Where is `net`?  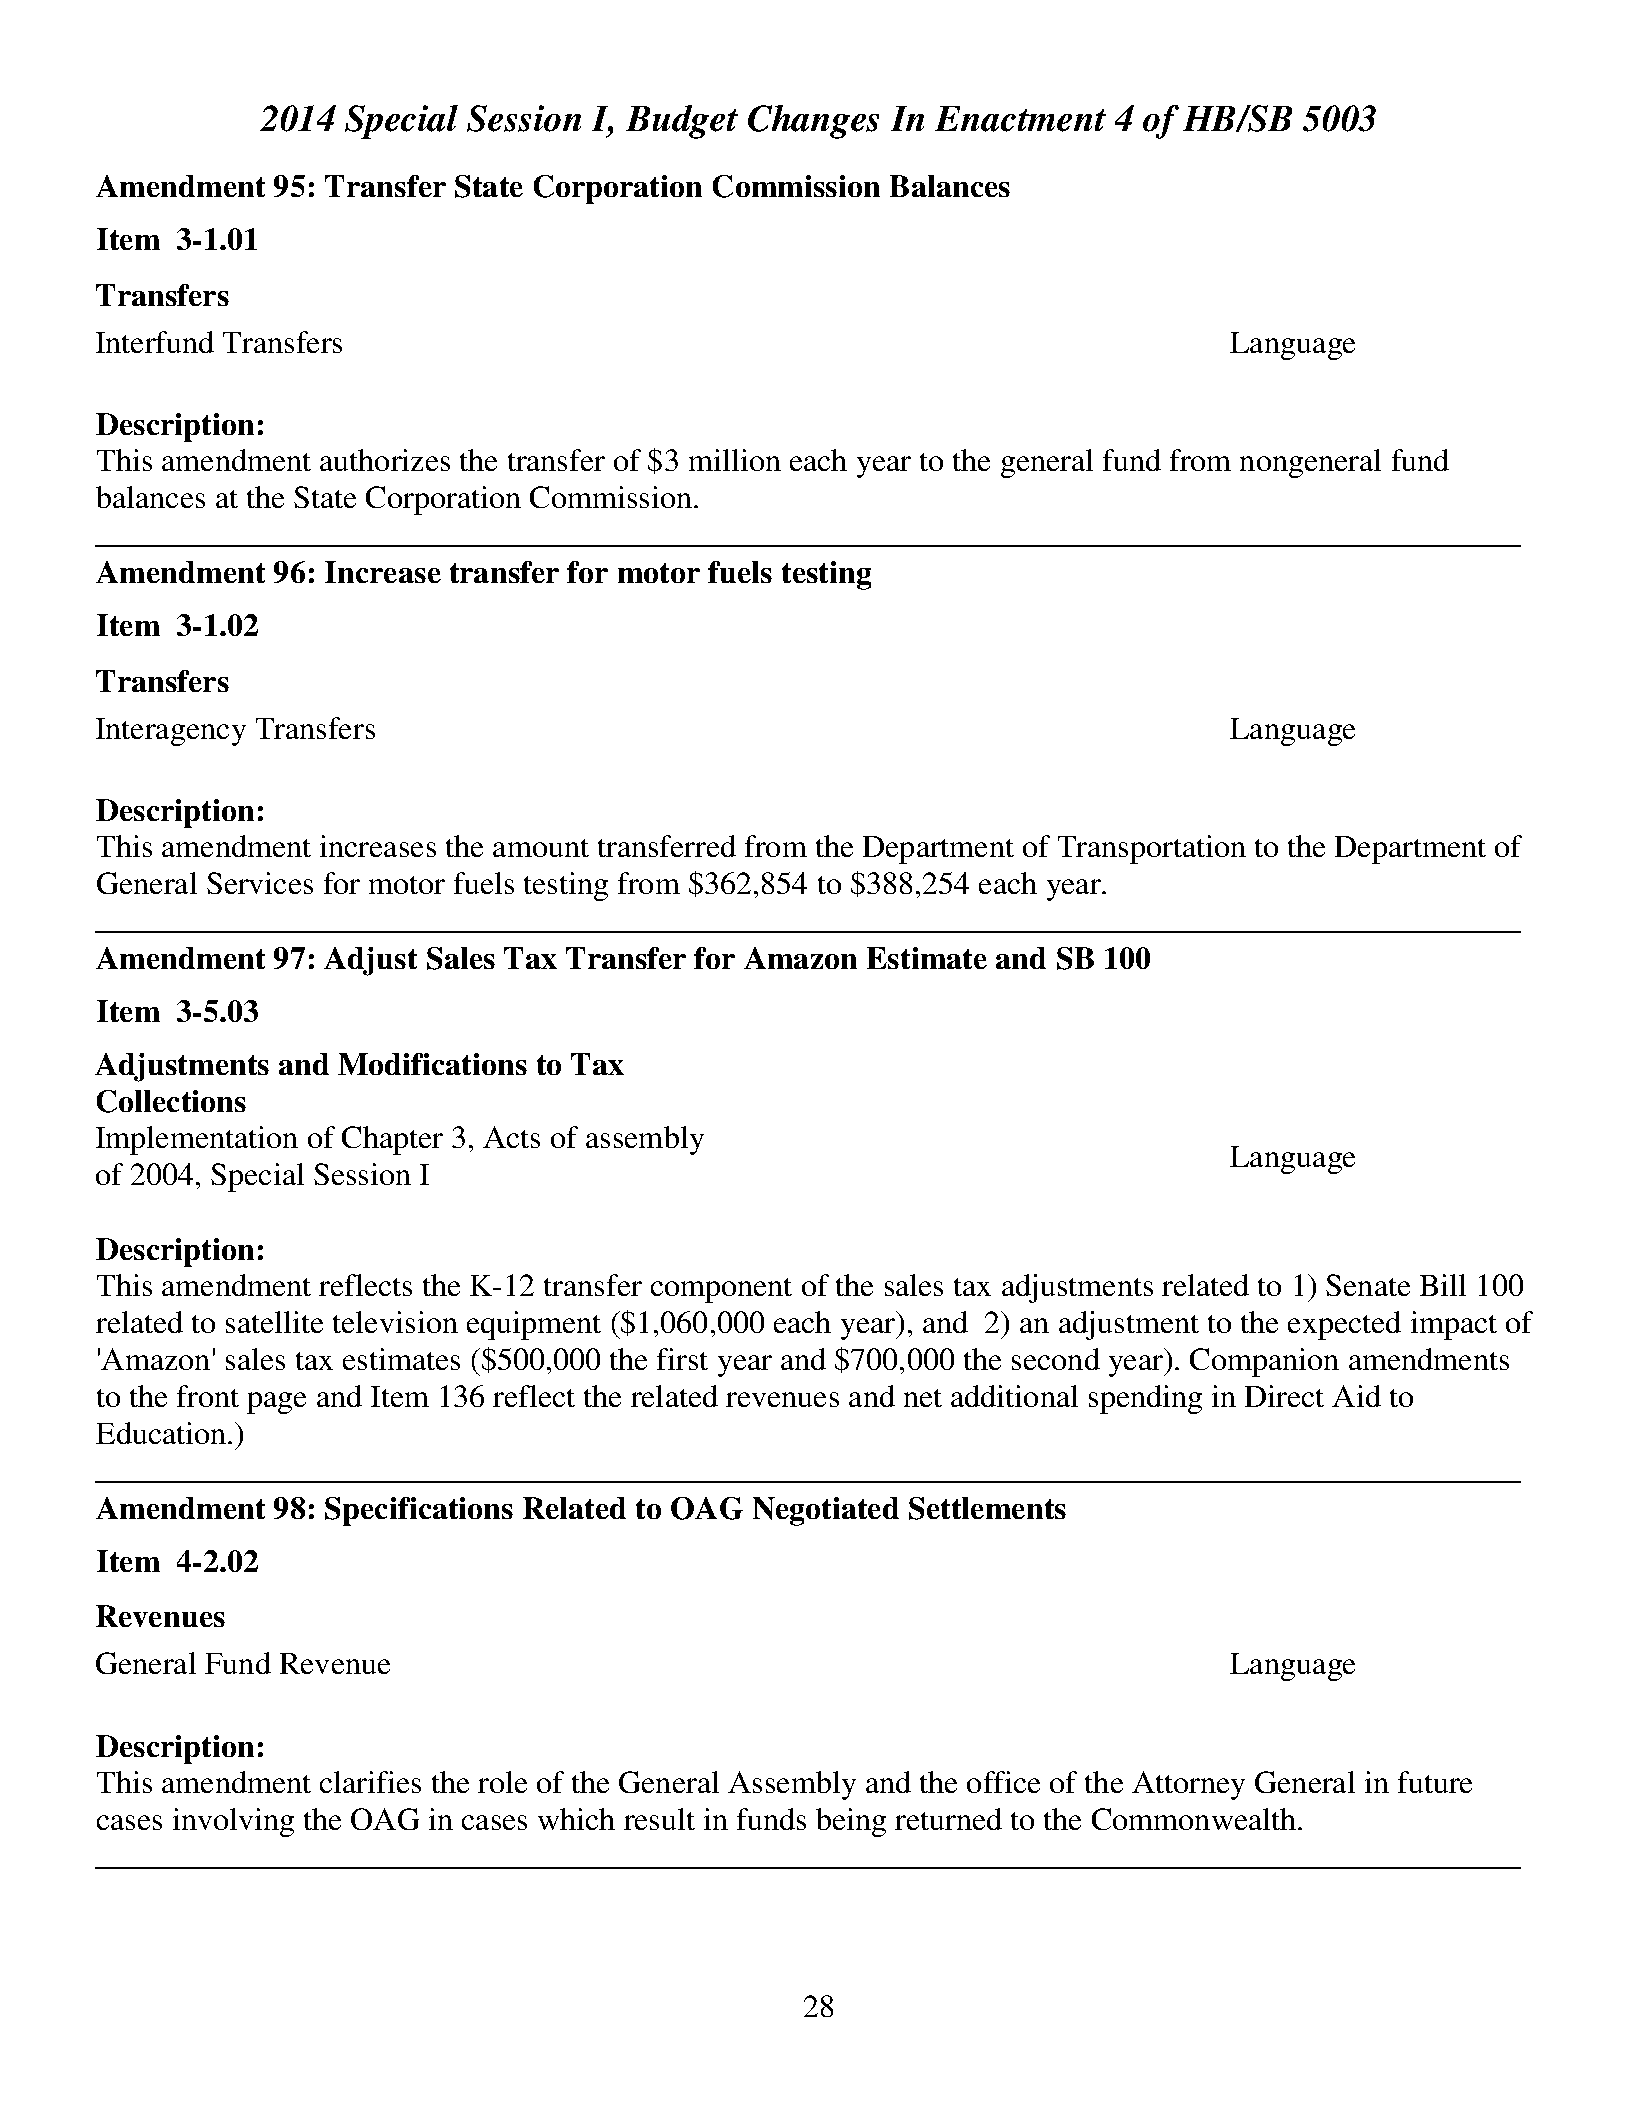
net is located at coordinates (923, 1398).
